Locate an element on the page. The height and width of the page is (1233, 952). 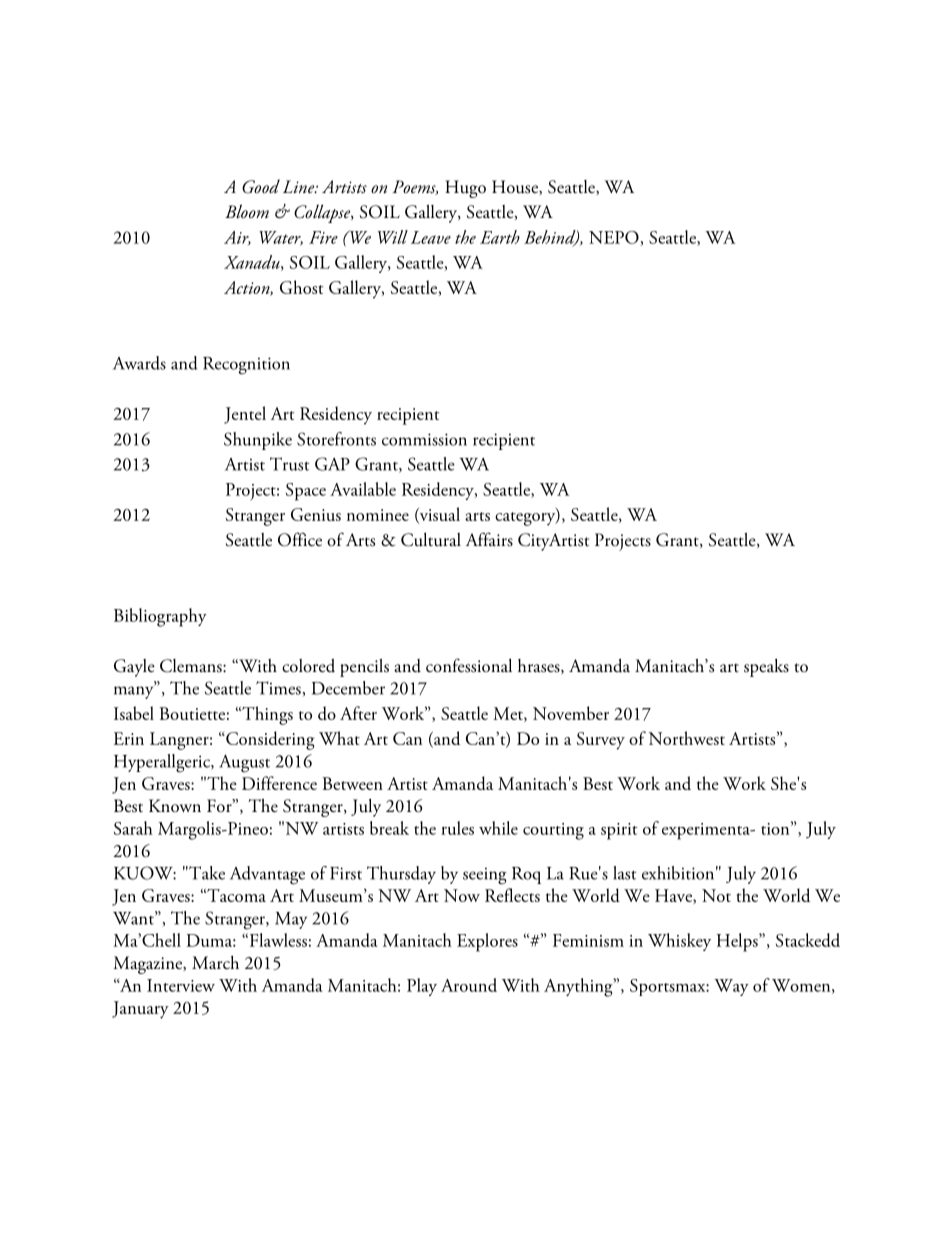
Way is located at coordinates (731, 987).
